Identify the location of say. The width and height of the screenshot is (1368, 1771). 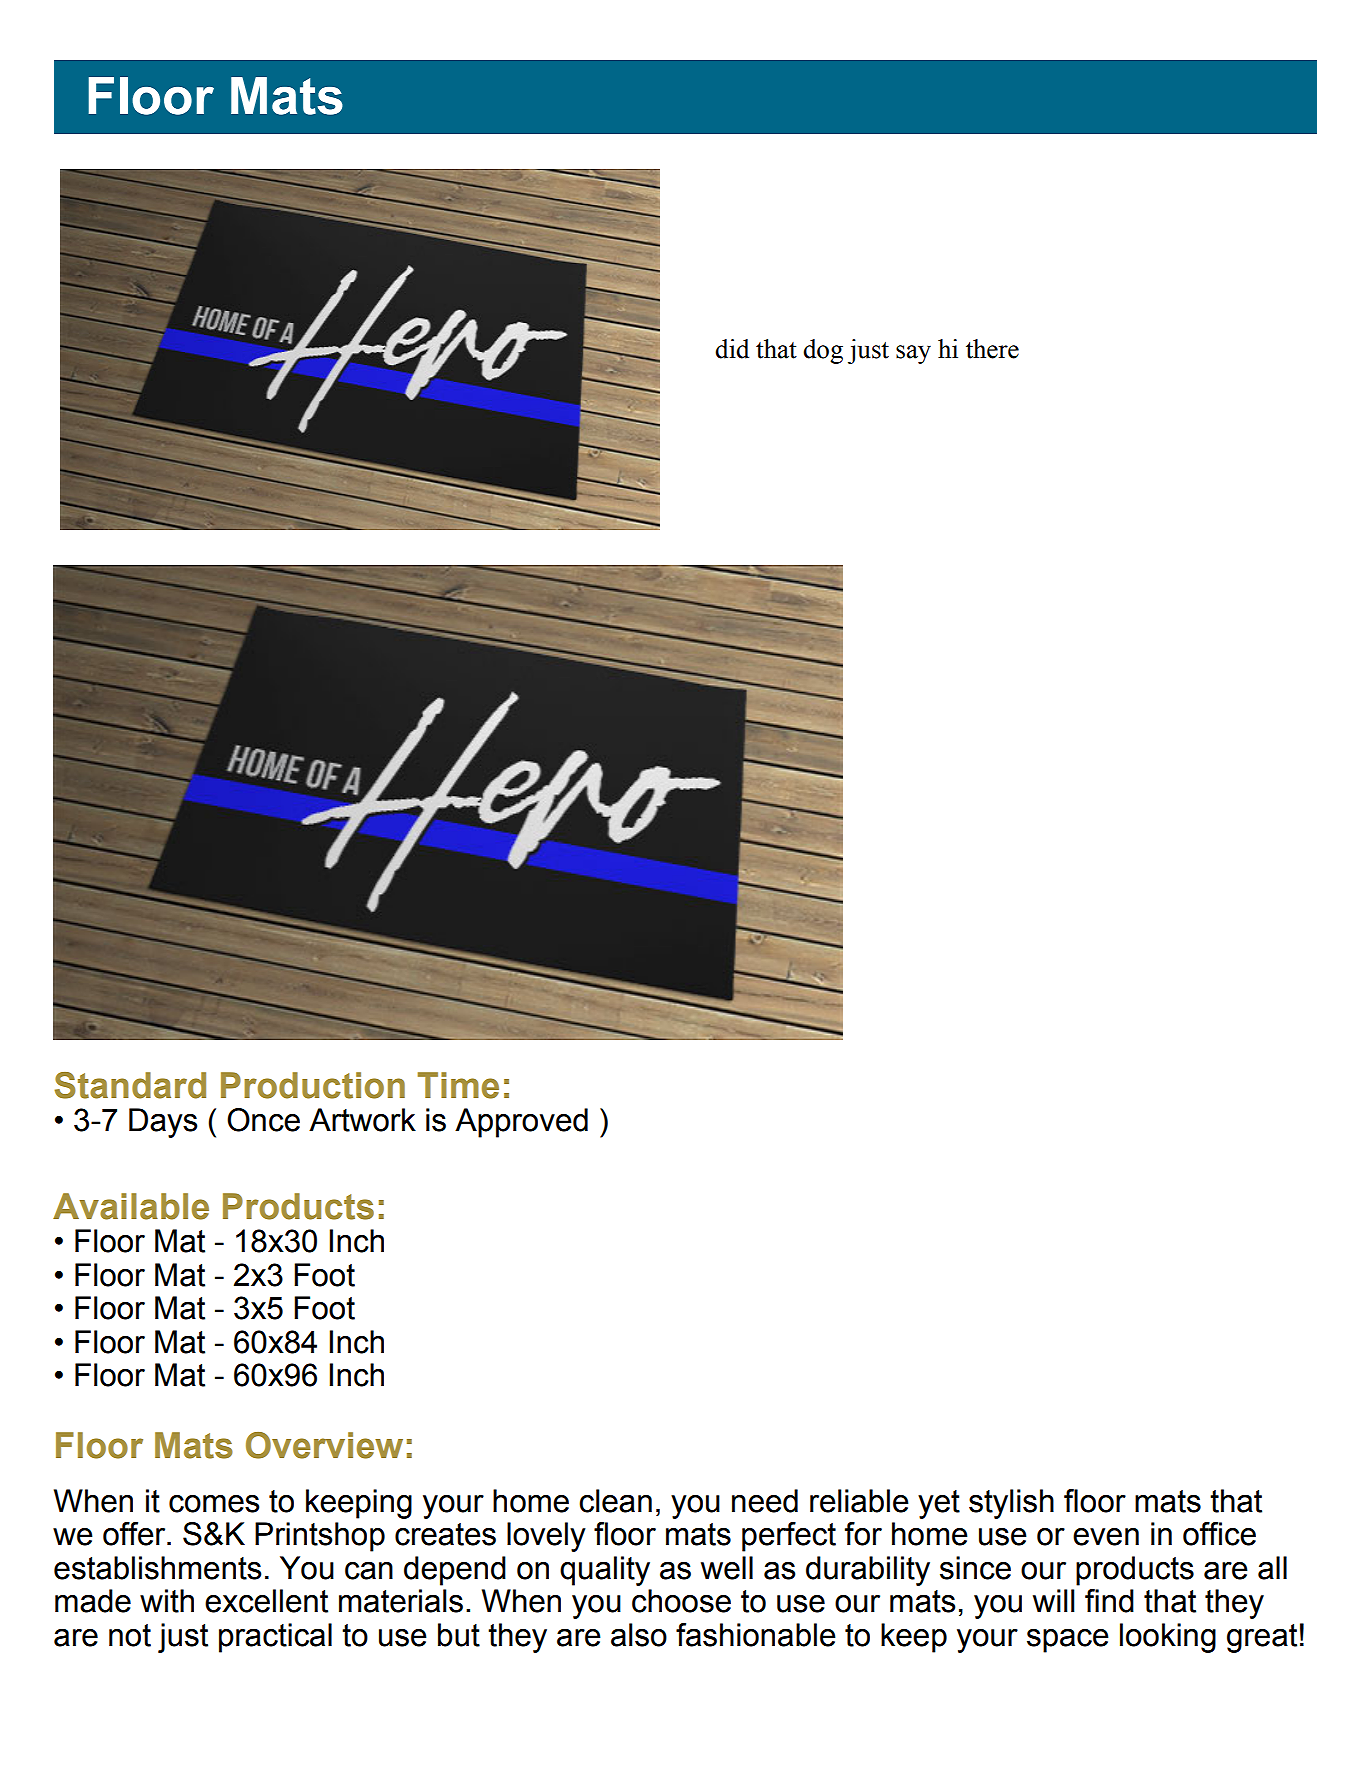
(913, 354).
